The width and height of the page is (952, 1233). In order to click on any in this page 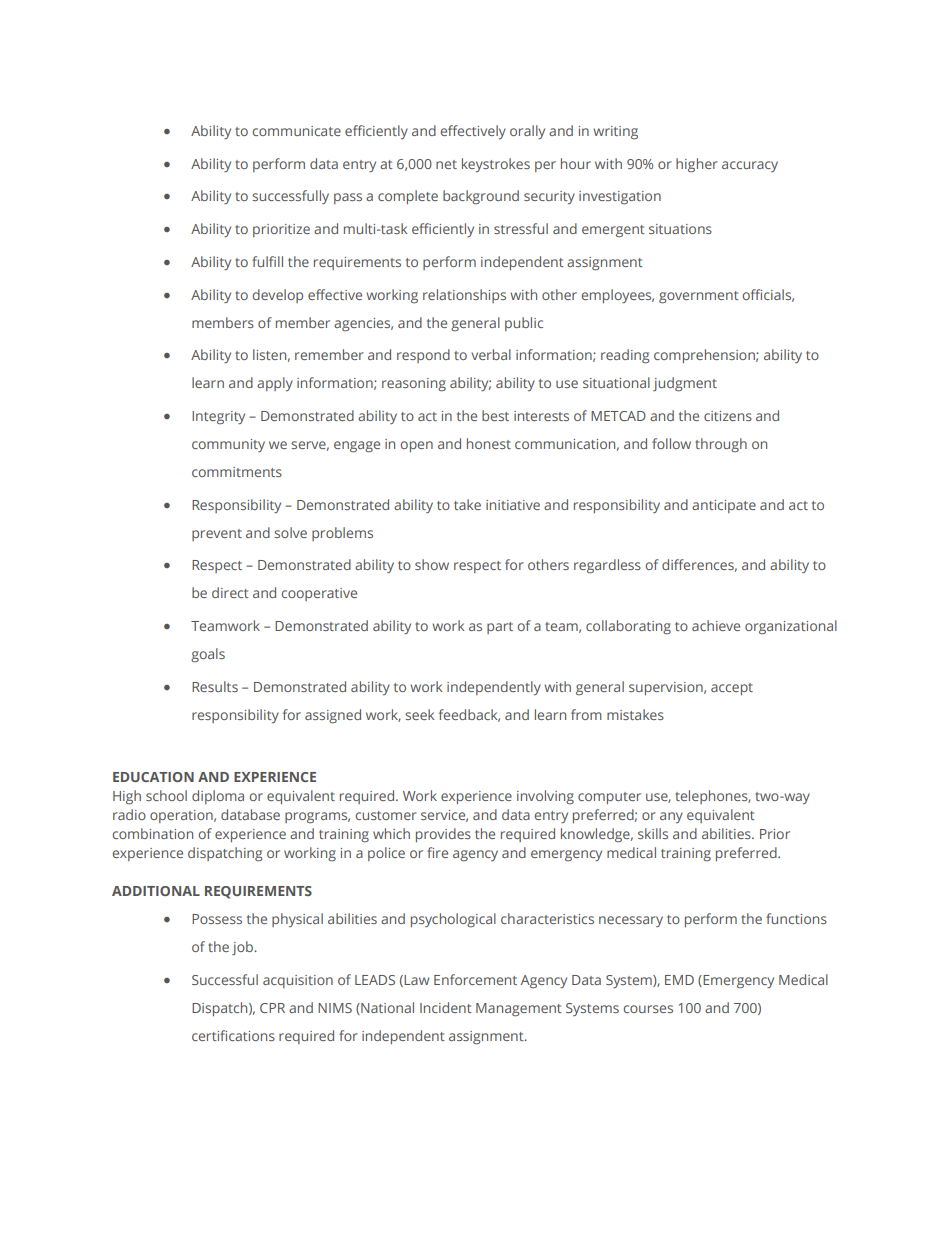, I will do `click(671, 817)`.
